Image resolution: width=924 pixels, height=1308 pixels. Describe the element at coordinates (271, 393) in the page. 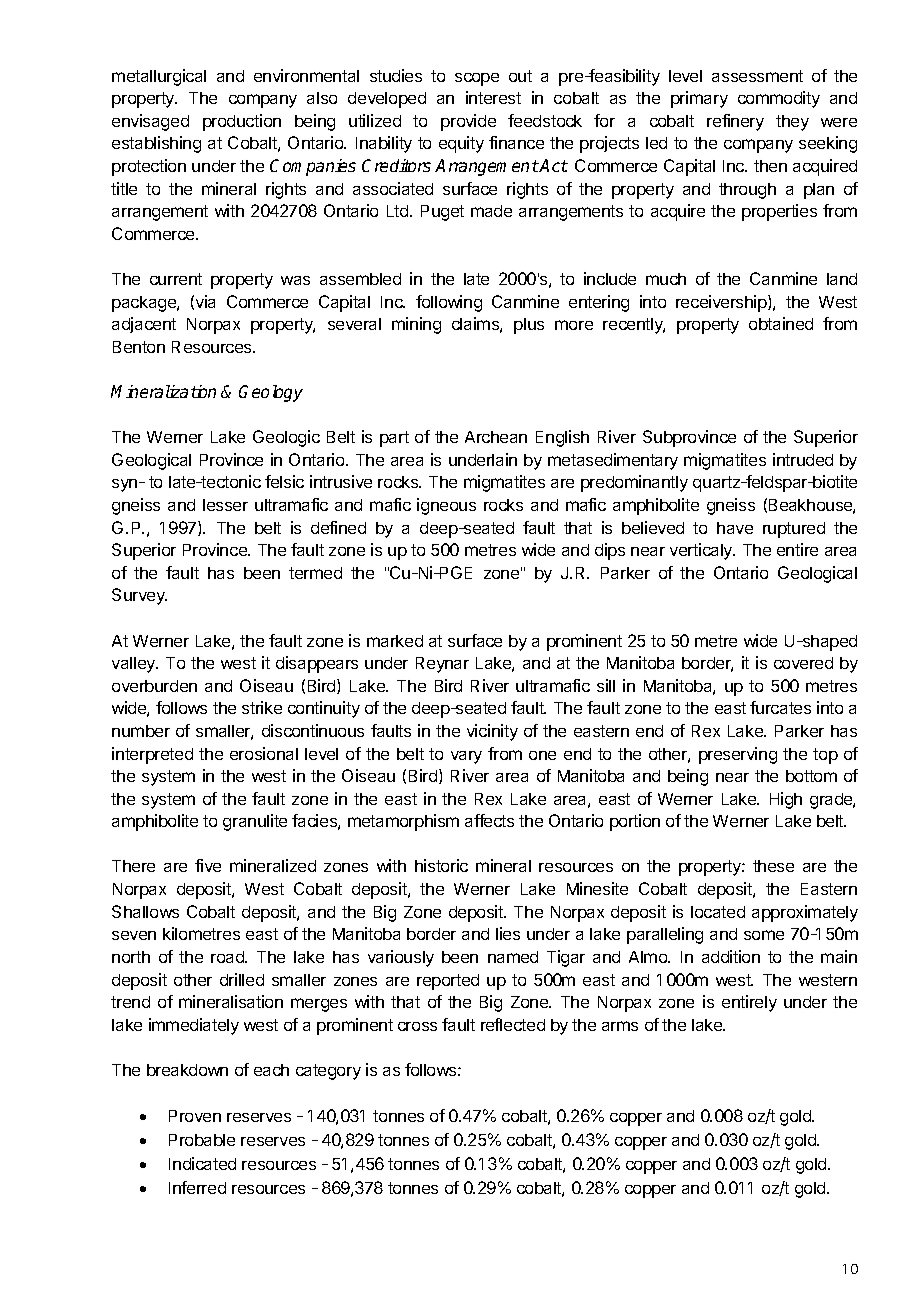

I see `Geology` at that location.
